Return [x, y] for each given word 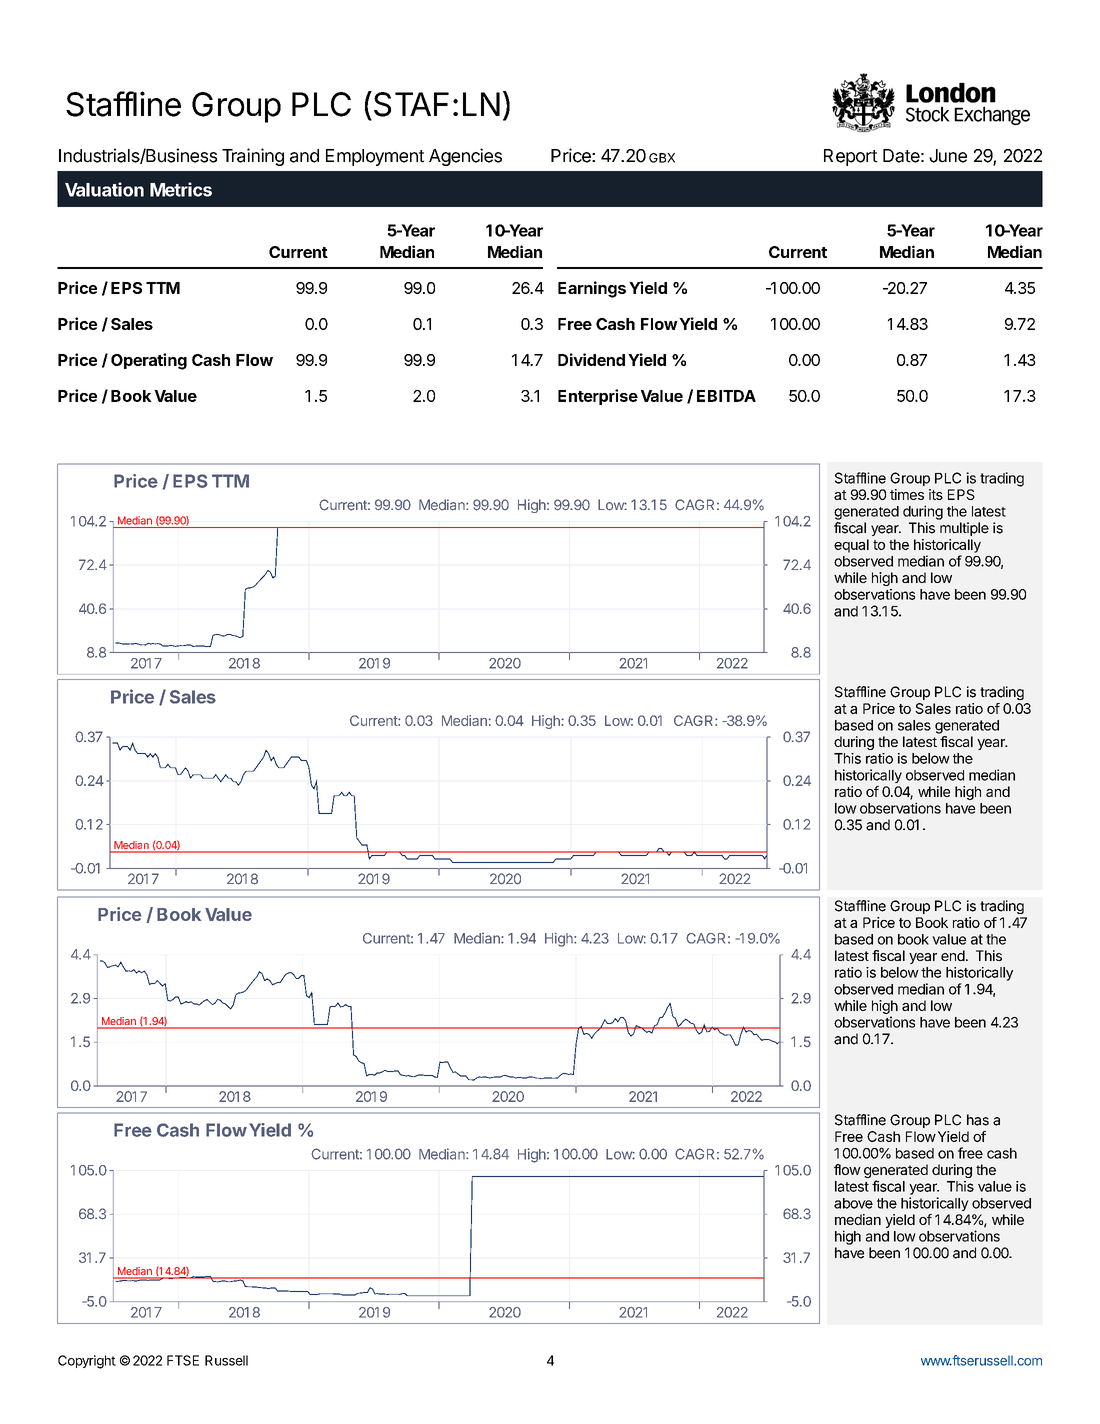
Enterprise [598, 397]
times [907, 494]
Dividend [591, 359]
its [936, 494]
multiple [964, 529]
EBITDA [726, 396]
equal [851, 546]
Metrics [181, 189]
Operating [149, 361]
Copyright [87, 1362]
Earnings [592, 289]
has [978, 1120]
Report [851, 157]
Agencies [465, 157]
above [853, 1203]
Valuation [104, 189]
